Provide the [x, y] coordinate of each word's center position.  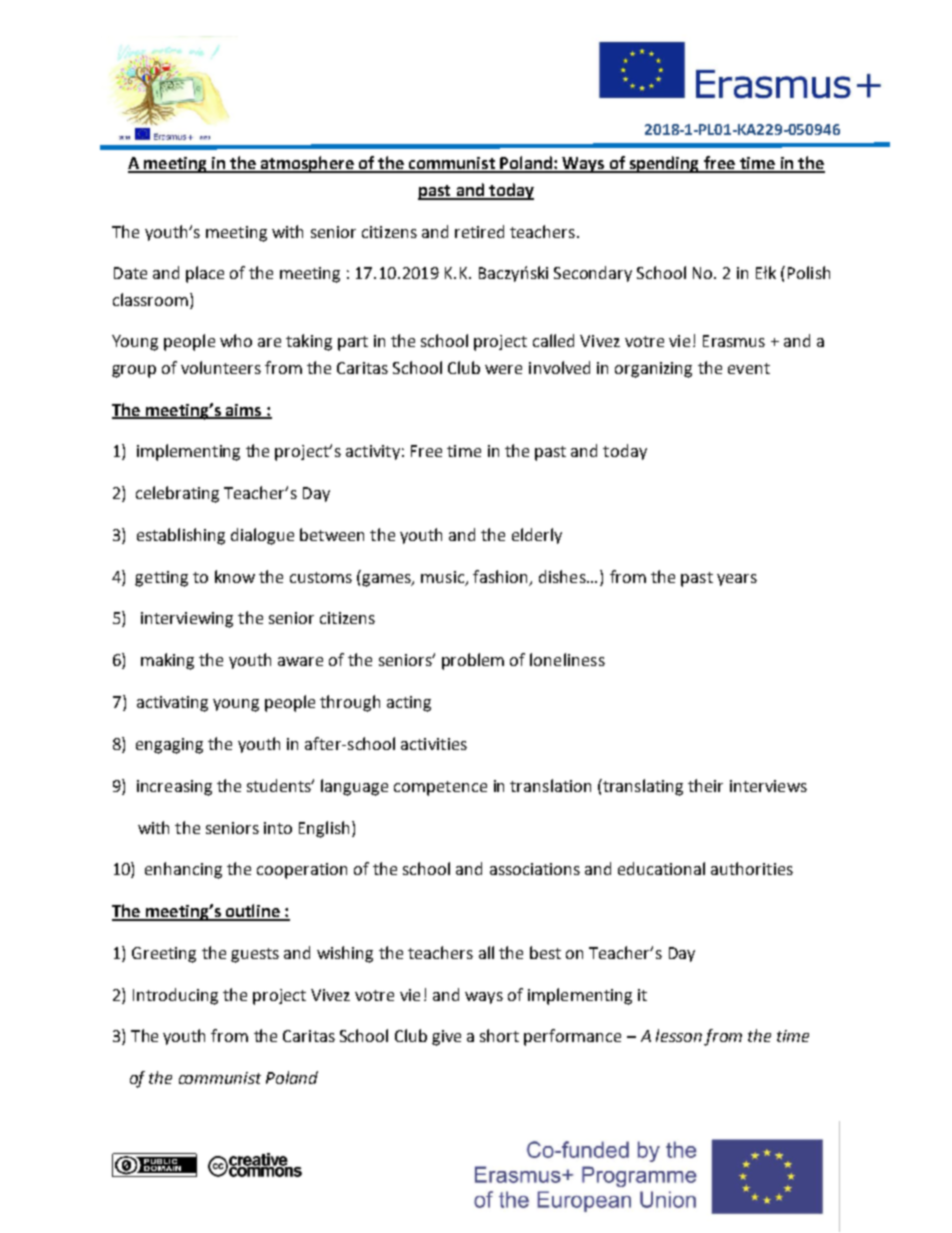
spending [664, 164]
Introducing [175, 996]
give [446, 1038]
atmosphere [307, 164]
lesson [679, 1035]
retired [479, 231]
